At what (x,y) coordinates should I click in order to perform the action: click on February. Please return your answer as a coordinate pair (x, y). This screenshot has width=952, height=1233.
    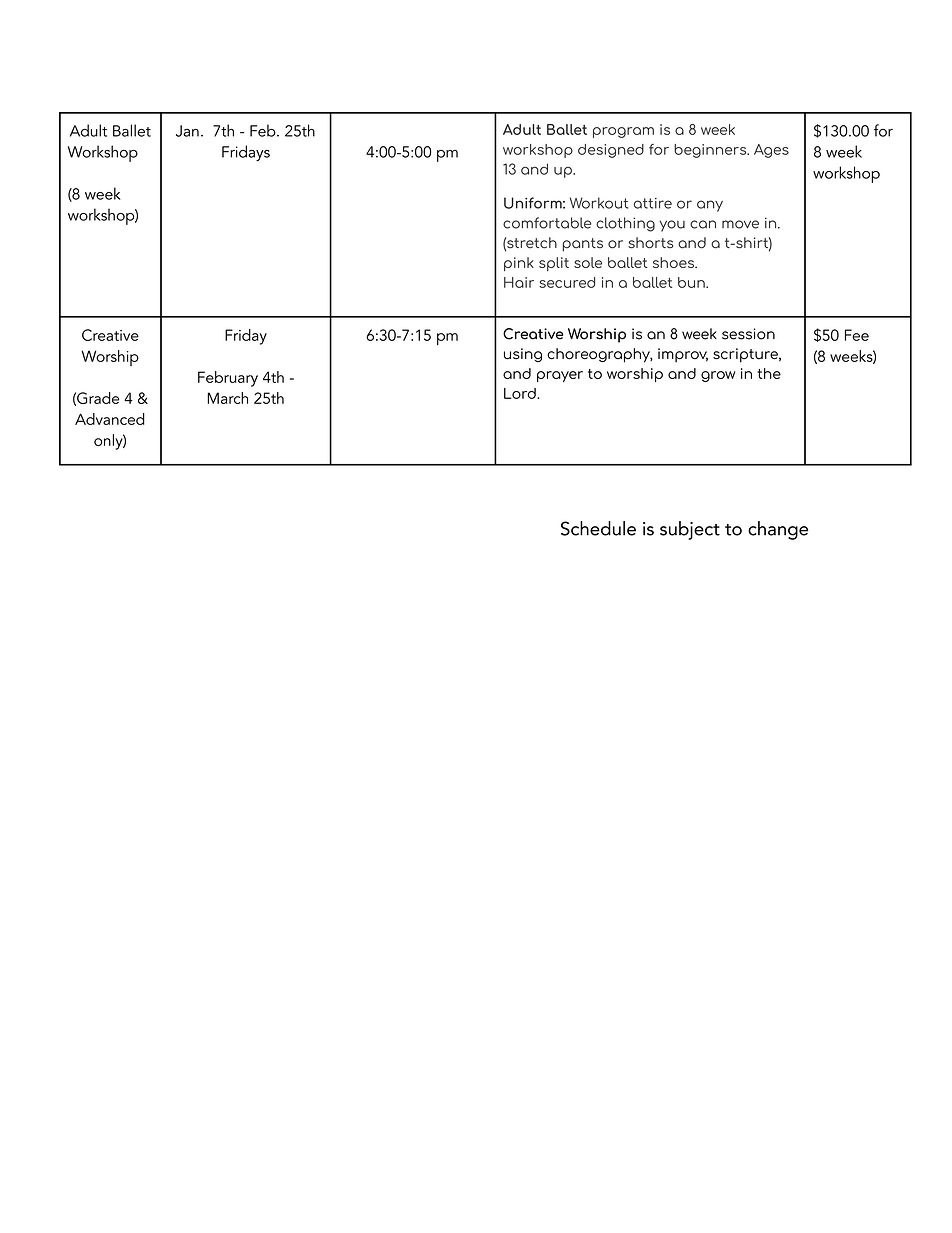
    Looking at the image, I should click on (228, 379).
